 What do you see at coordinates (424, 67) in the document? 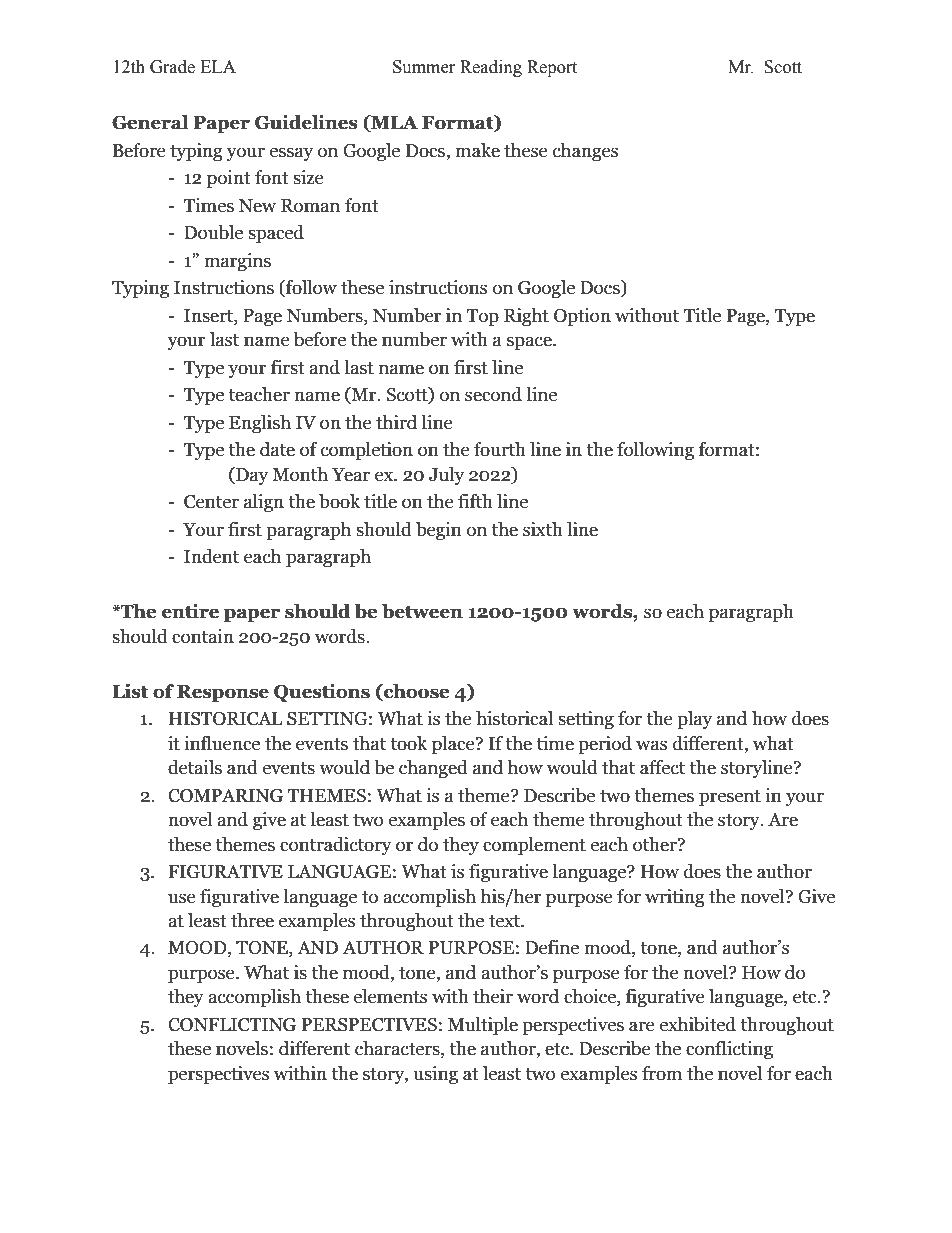
I see `Summer` at bounding box center [424, 67].
